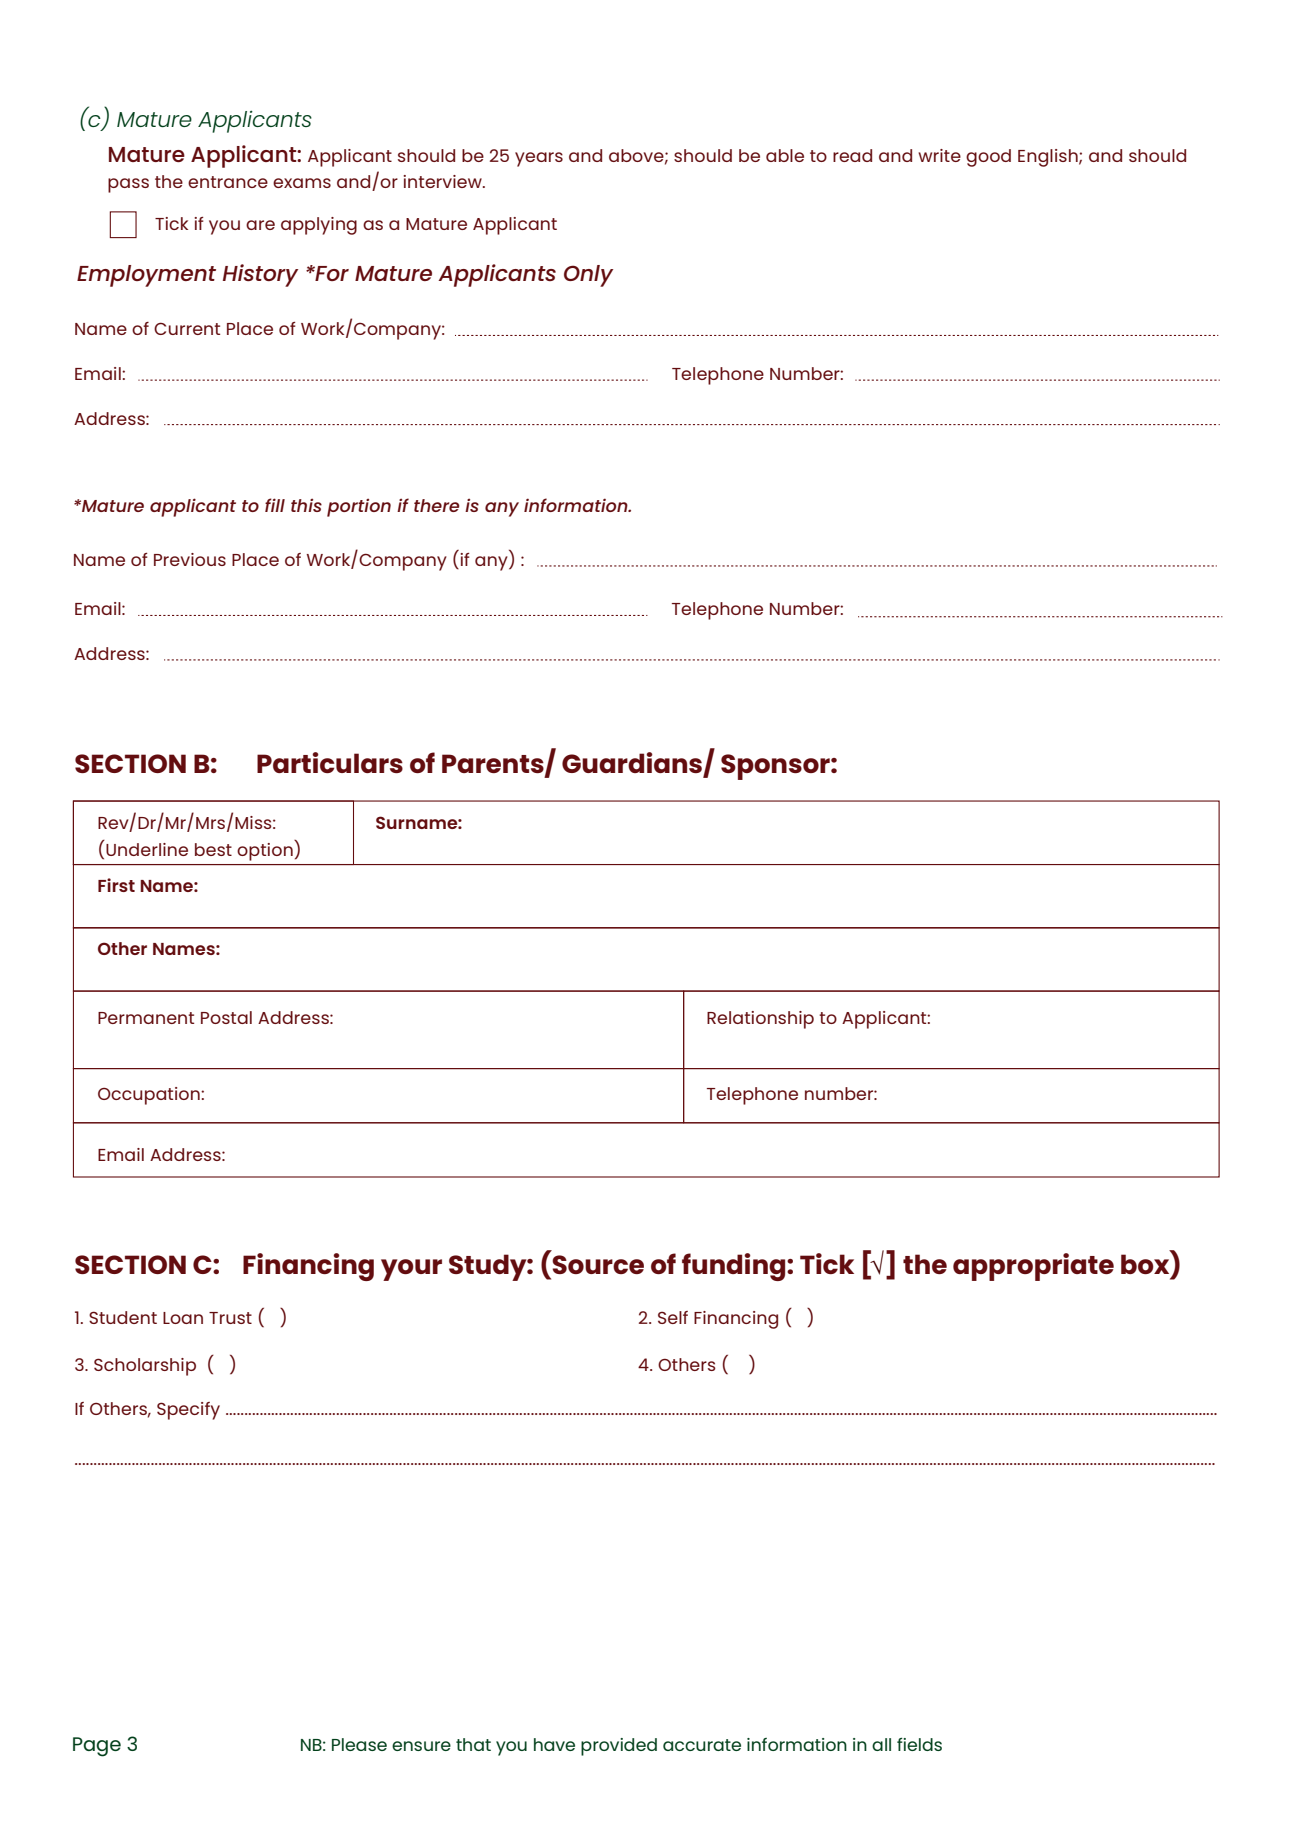 The width and height of the screenshot is (1291, 1826). I want to click on appropriate, so click(1033, 1267).
